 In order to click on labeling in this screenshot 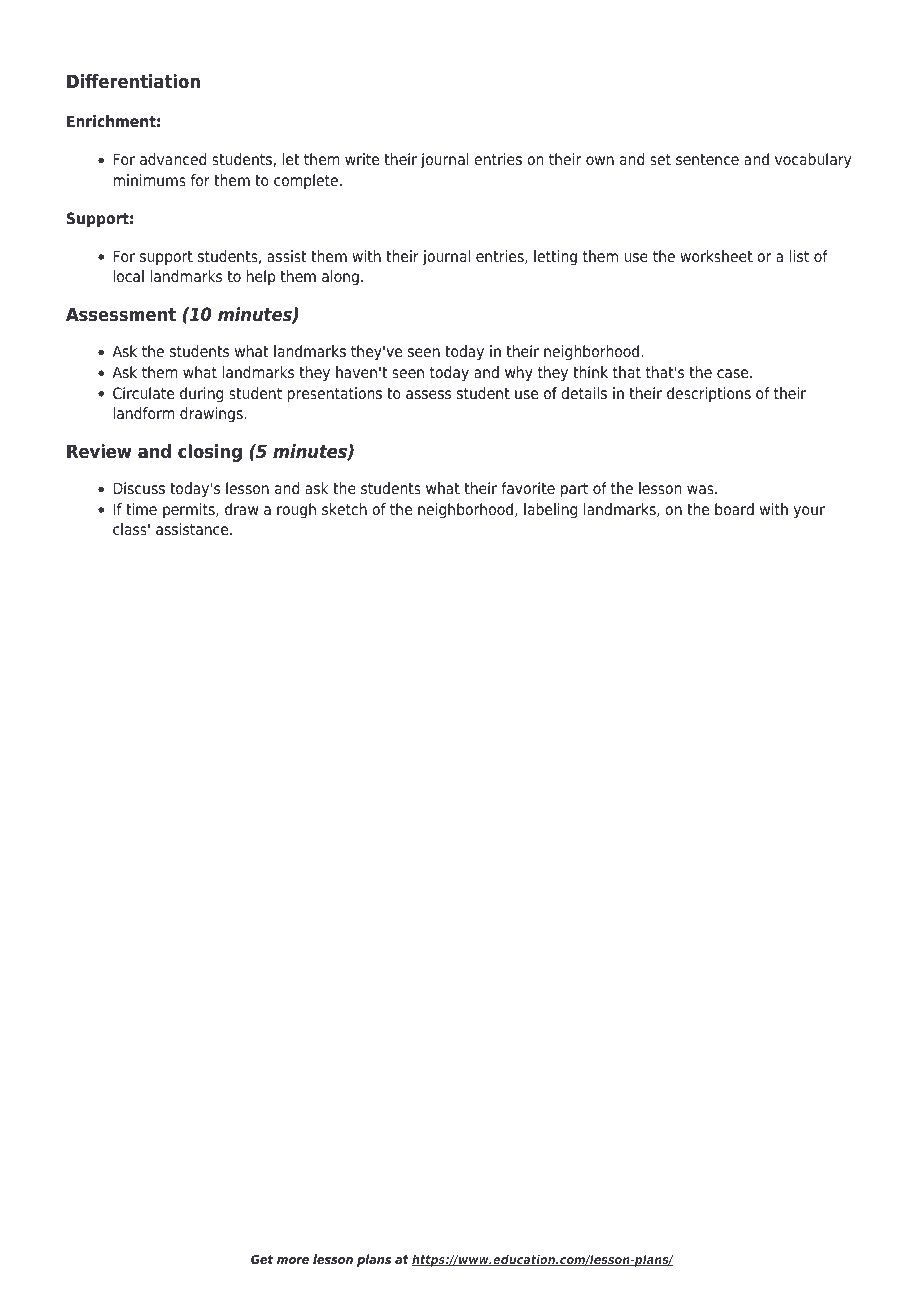, I will do `click(550, 511)`.
